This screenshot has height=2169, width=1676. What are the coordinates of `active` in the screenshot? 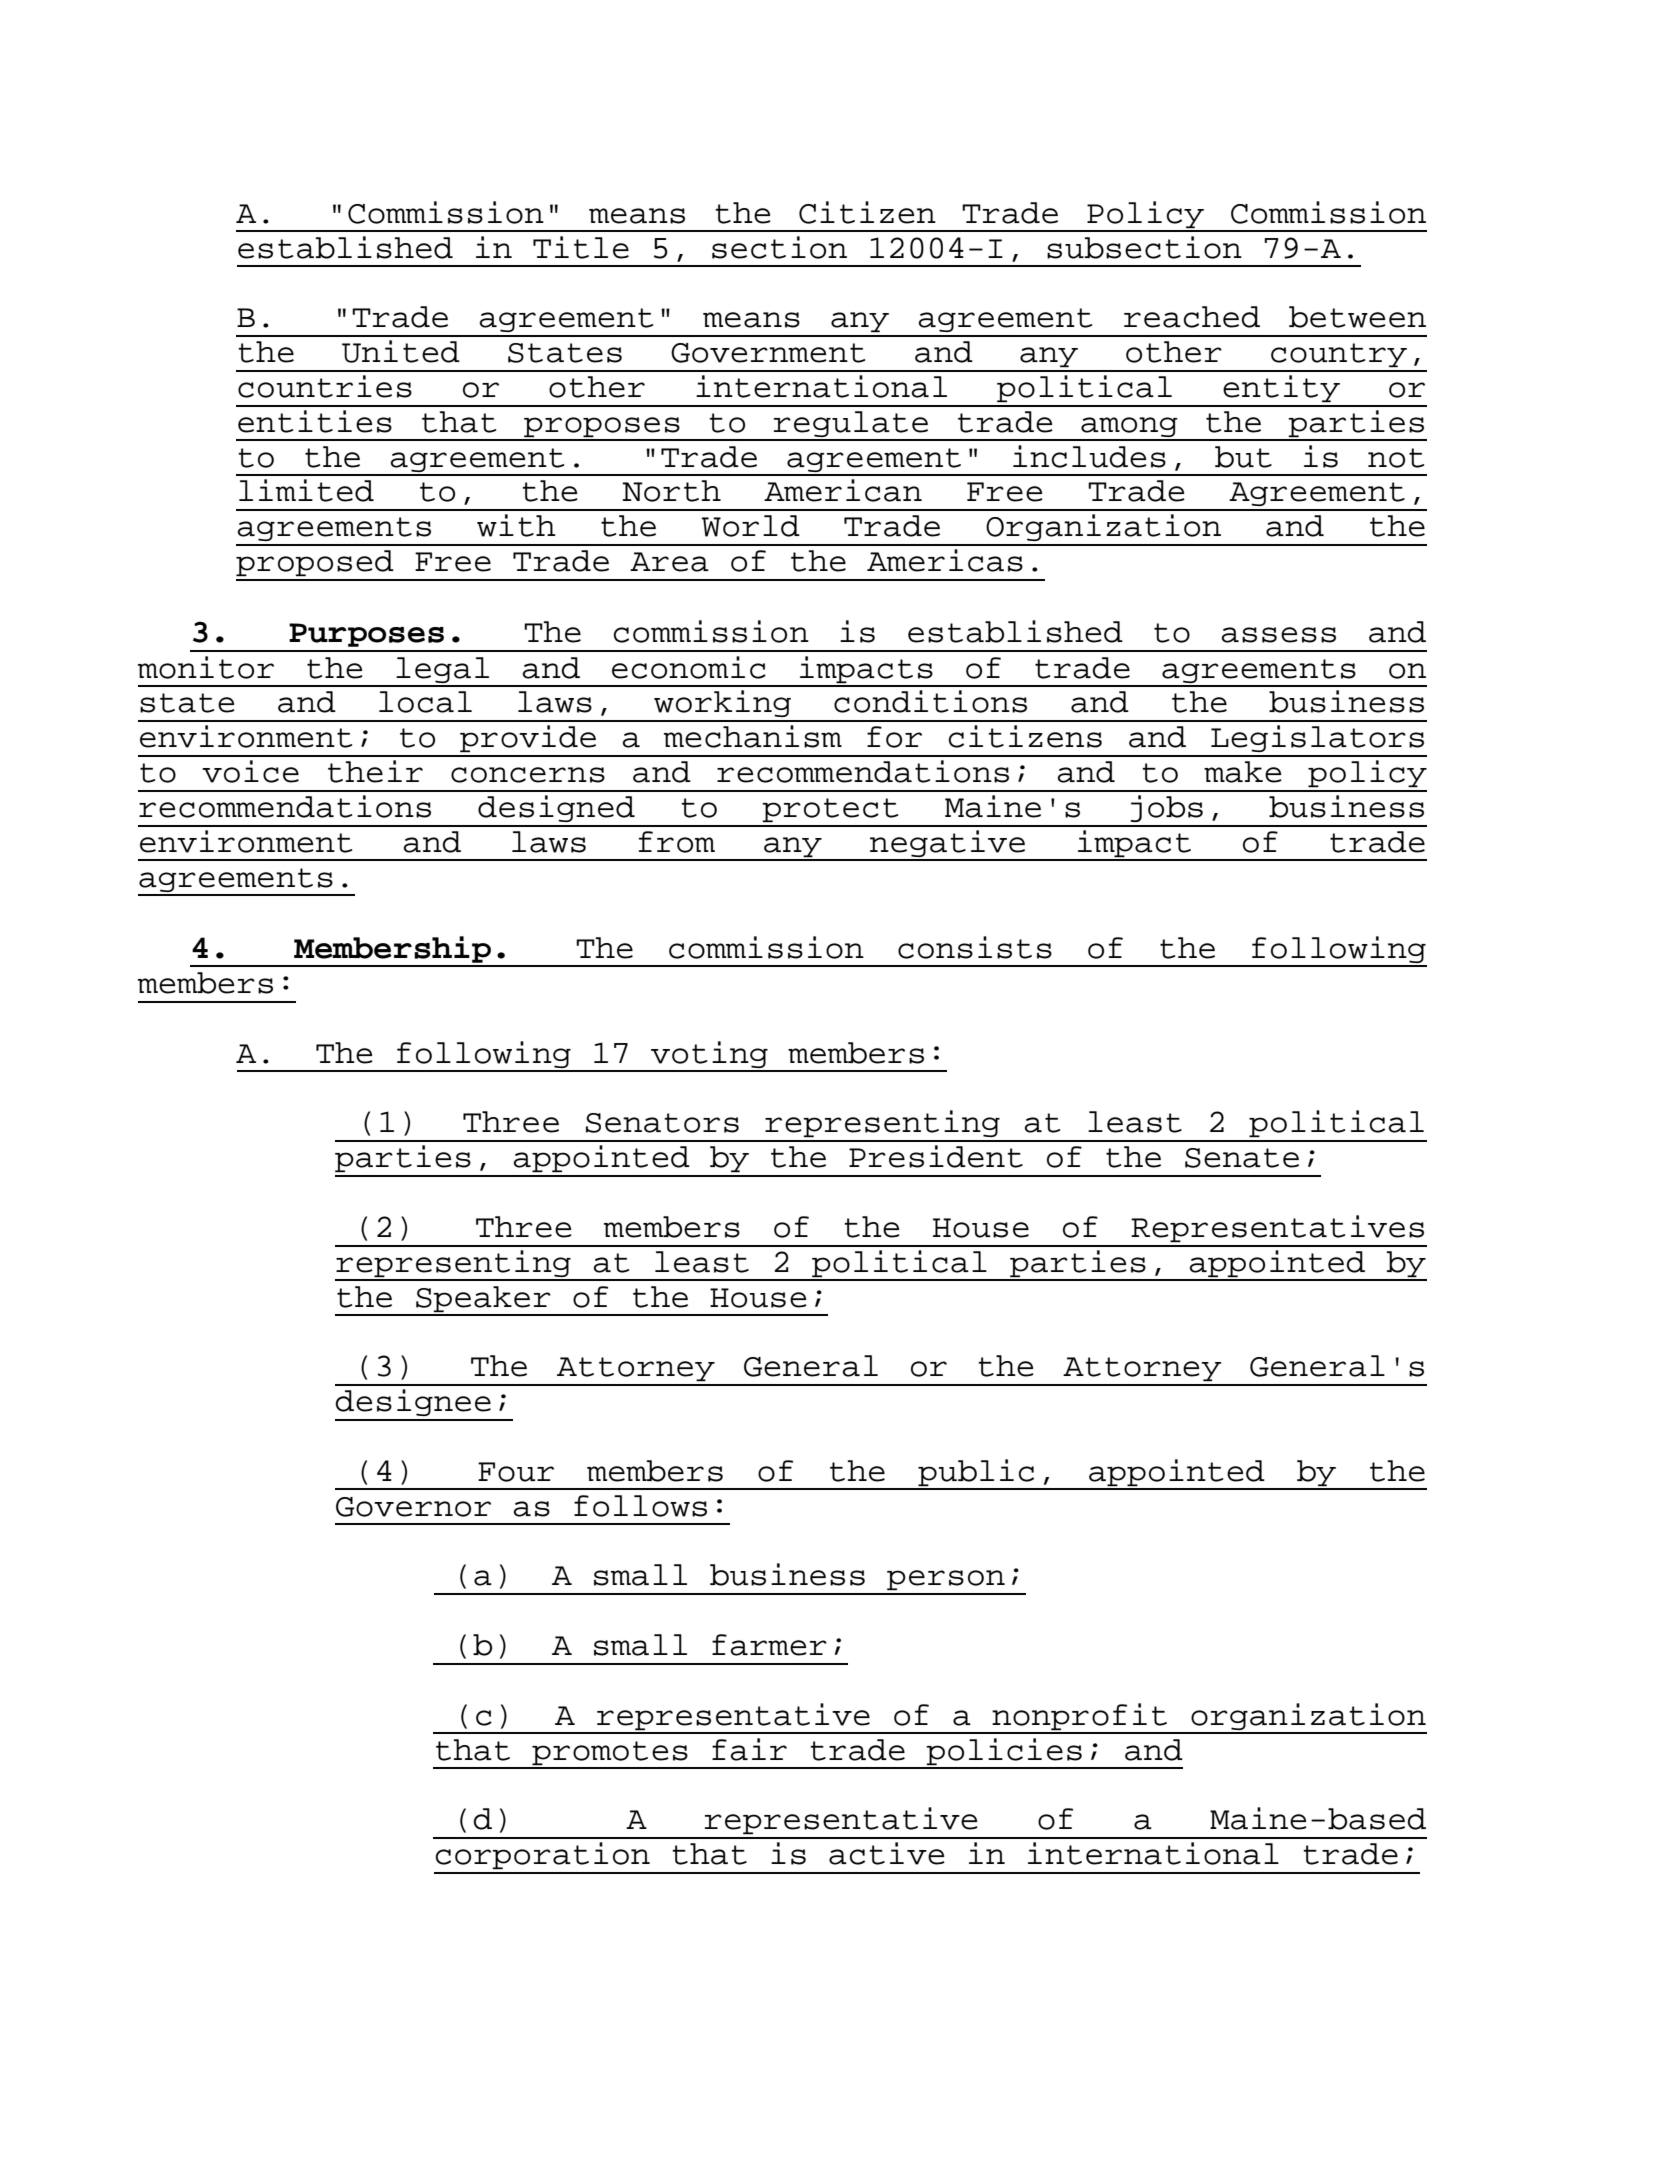 It's located at (887, 1853).
